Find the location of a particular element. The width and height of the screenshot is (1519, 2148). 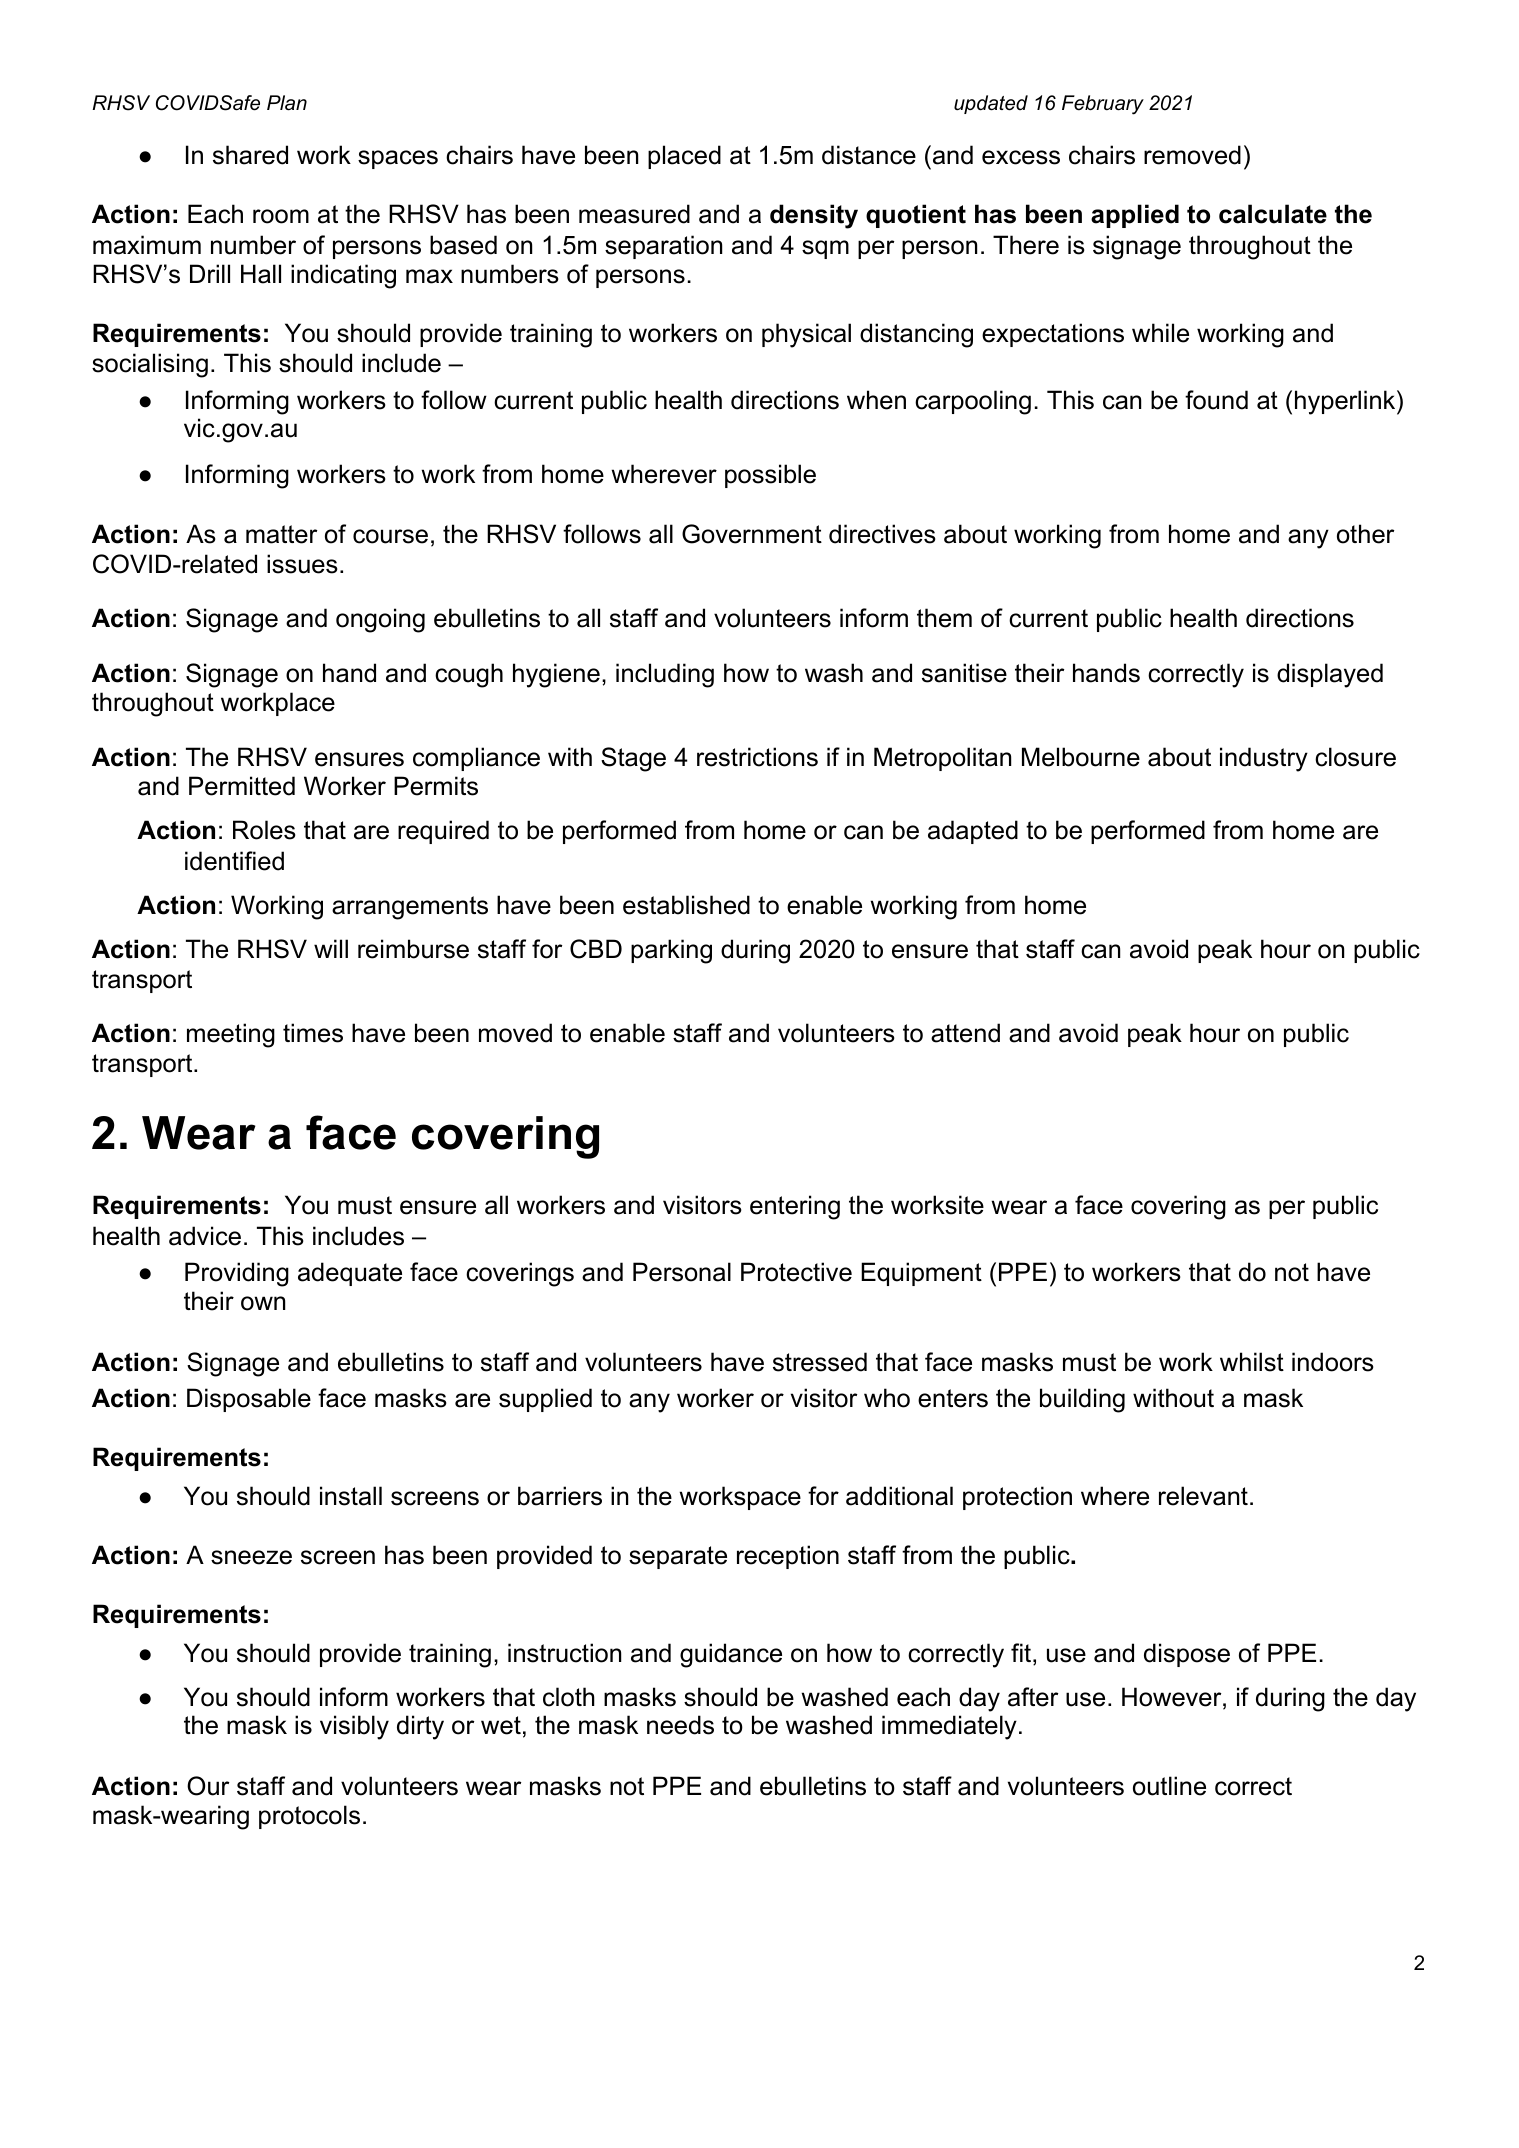

needs is located at coordinates (680, 1725).
